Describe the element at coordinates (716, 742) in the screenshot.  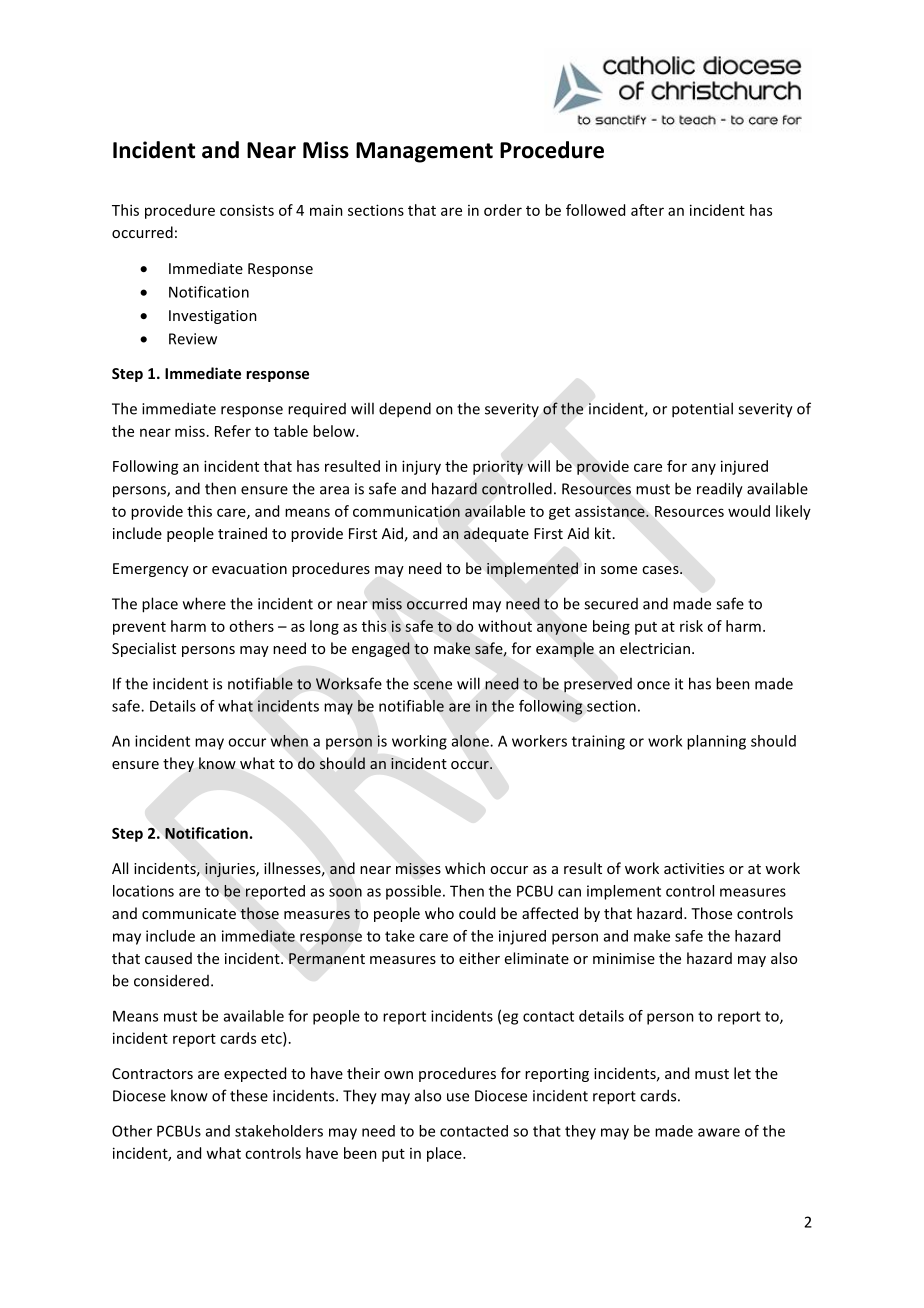
I see `planning` at that location.
